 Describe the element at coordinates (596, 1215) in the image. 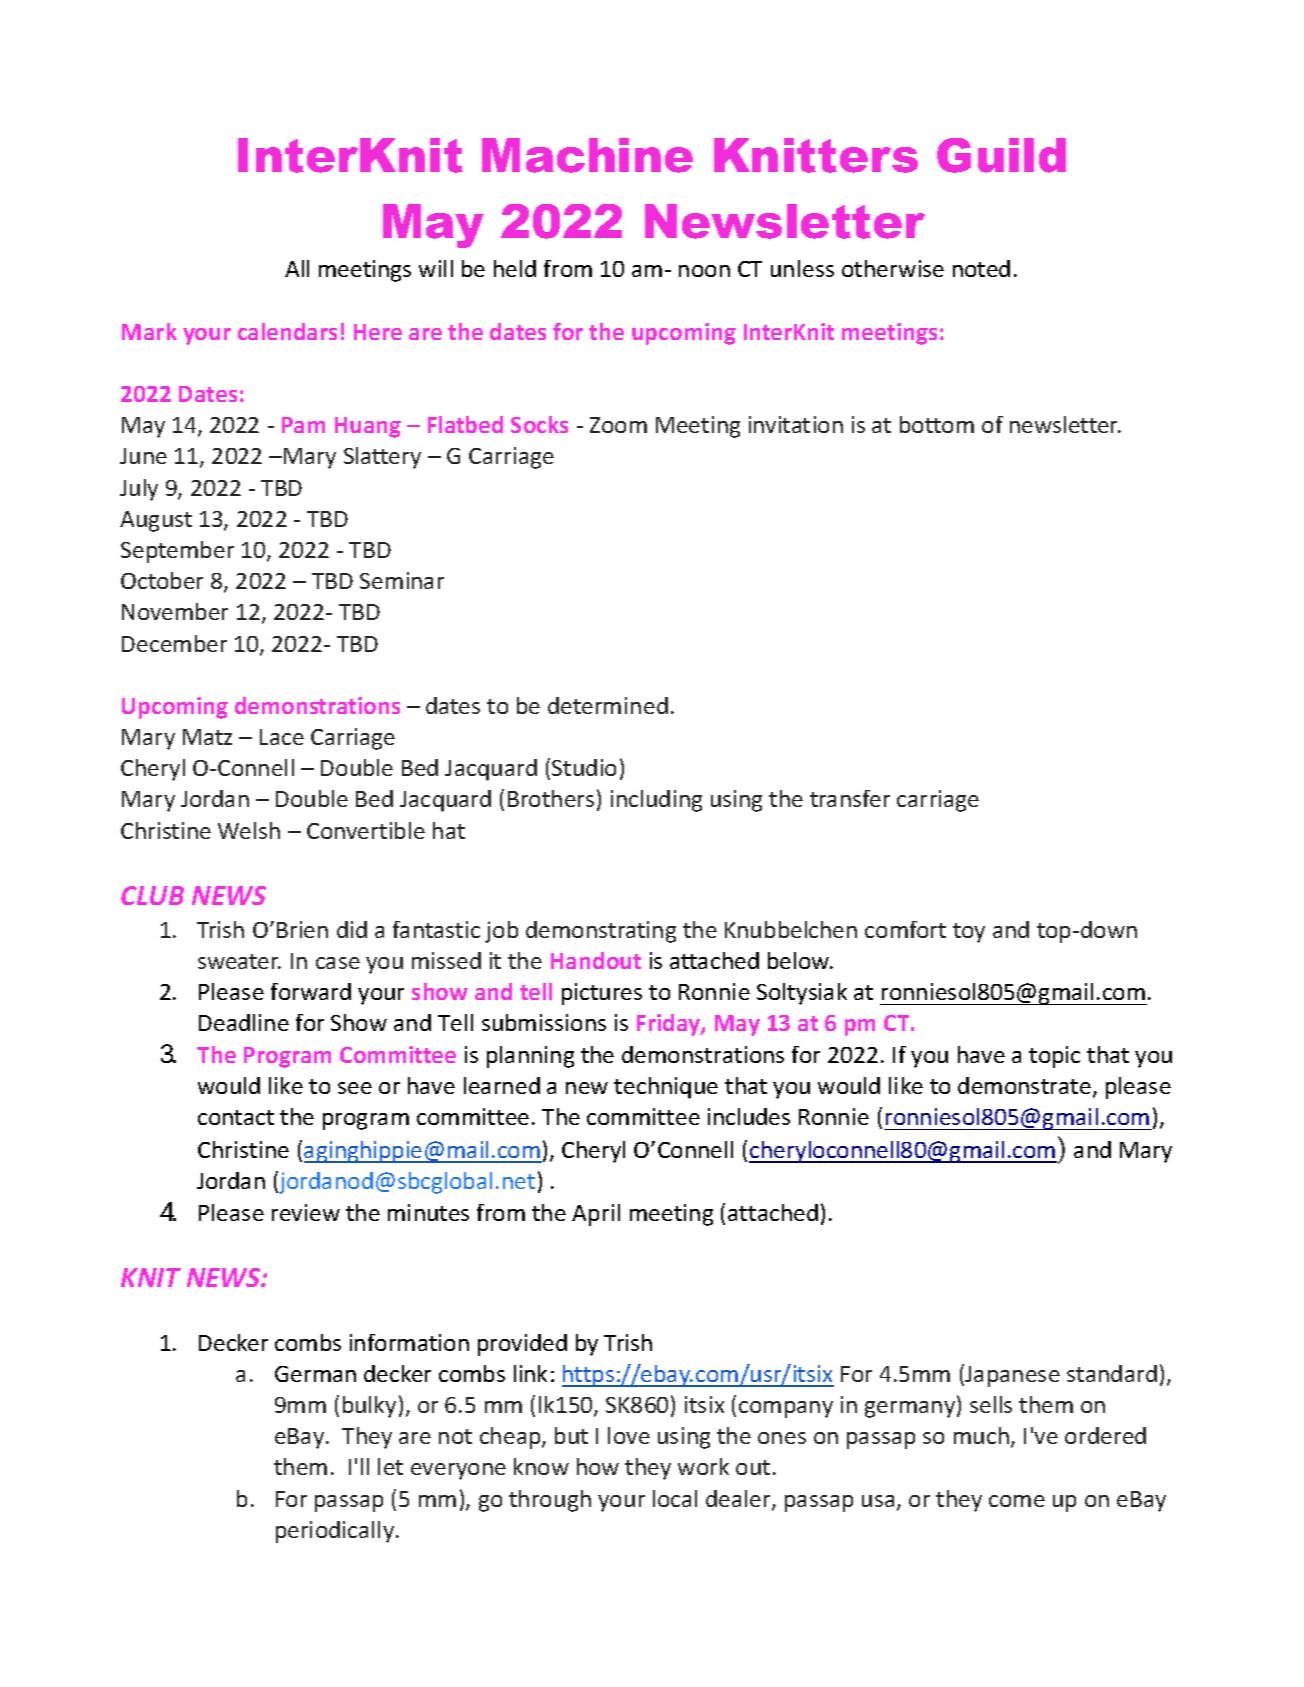

I see `April` at that location.
